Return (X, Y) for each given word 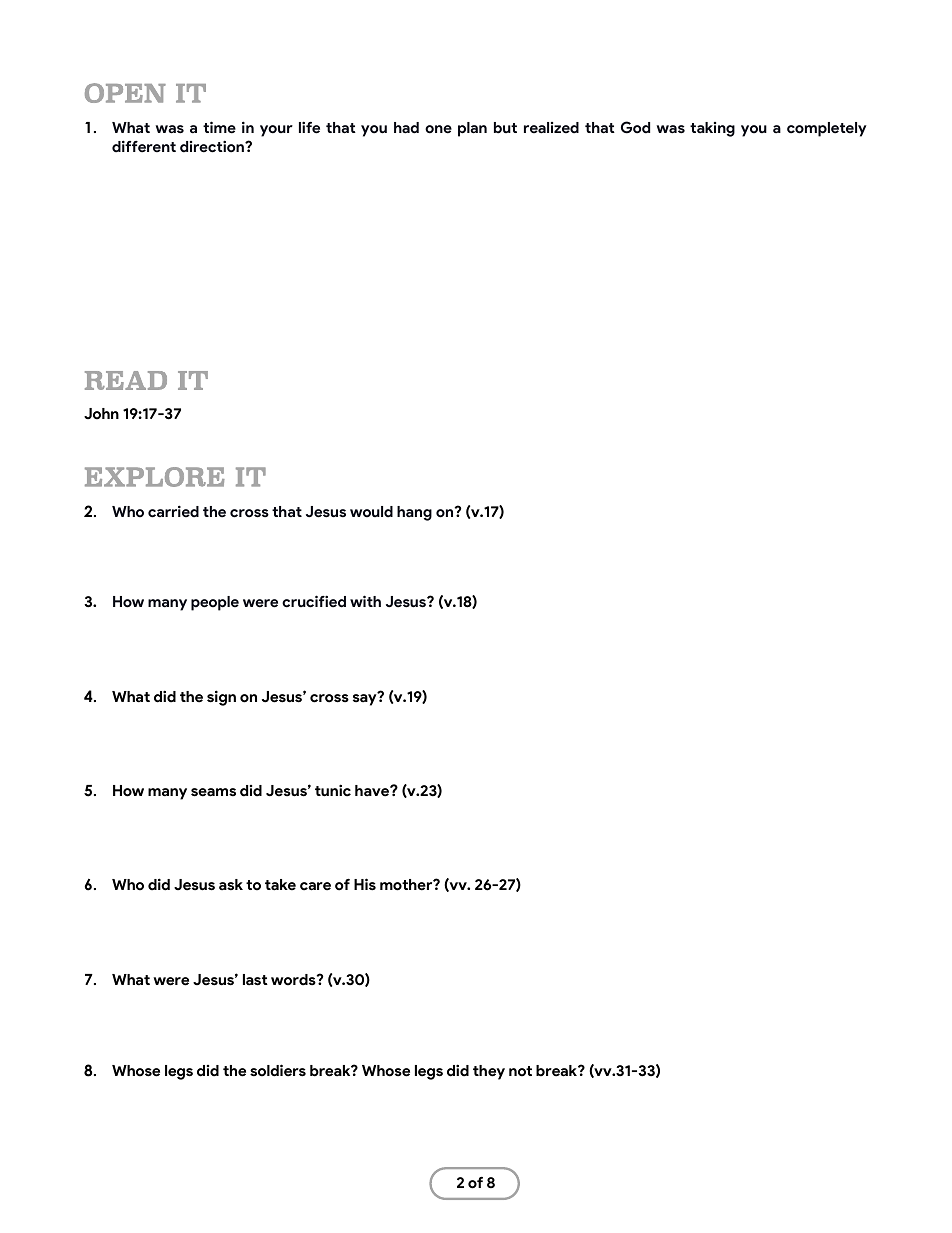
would (371, 512)
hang (414, 513)
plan (472, 129)
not (520, 1071)
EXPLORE (155, 477)
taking (712, 129)
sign (221, 698)
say (366, 699)
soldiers (278, 1070)
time (219, 127)
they (489, 1072)
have (373, 791)
